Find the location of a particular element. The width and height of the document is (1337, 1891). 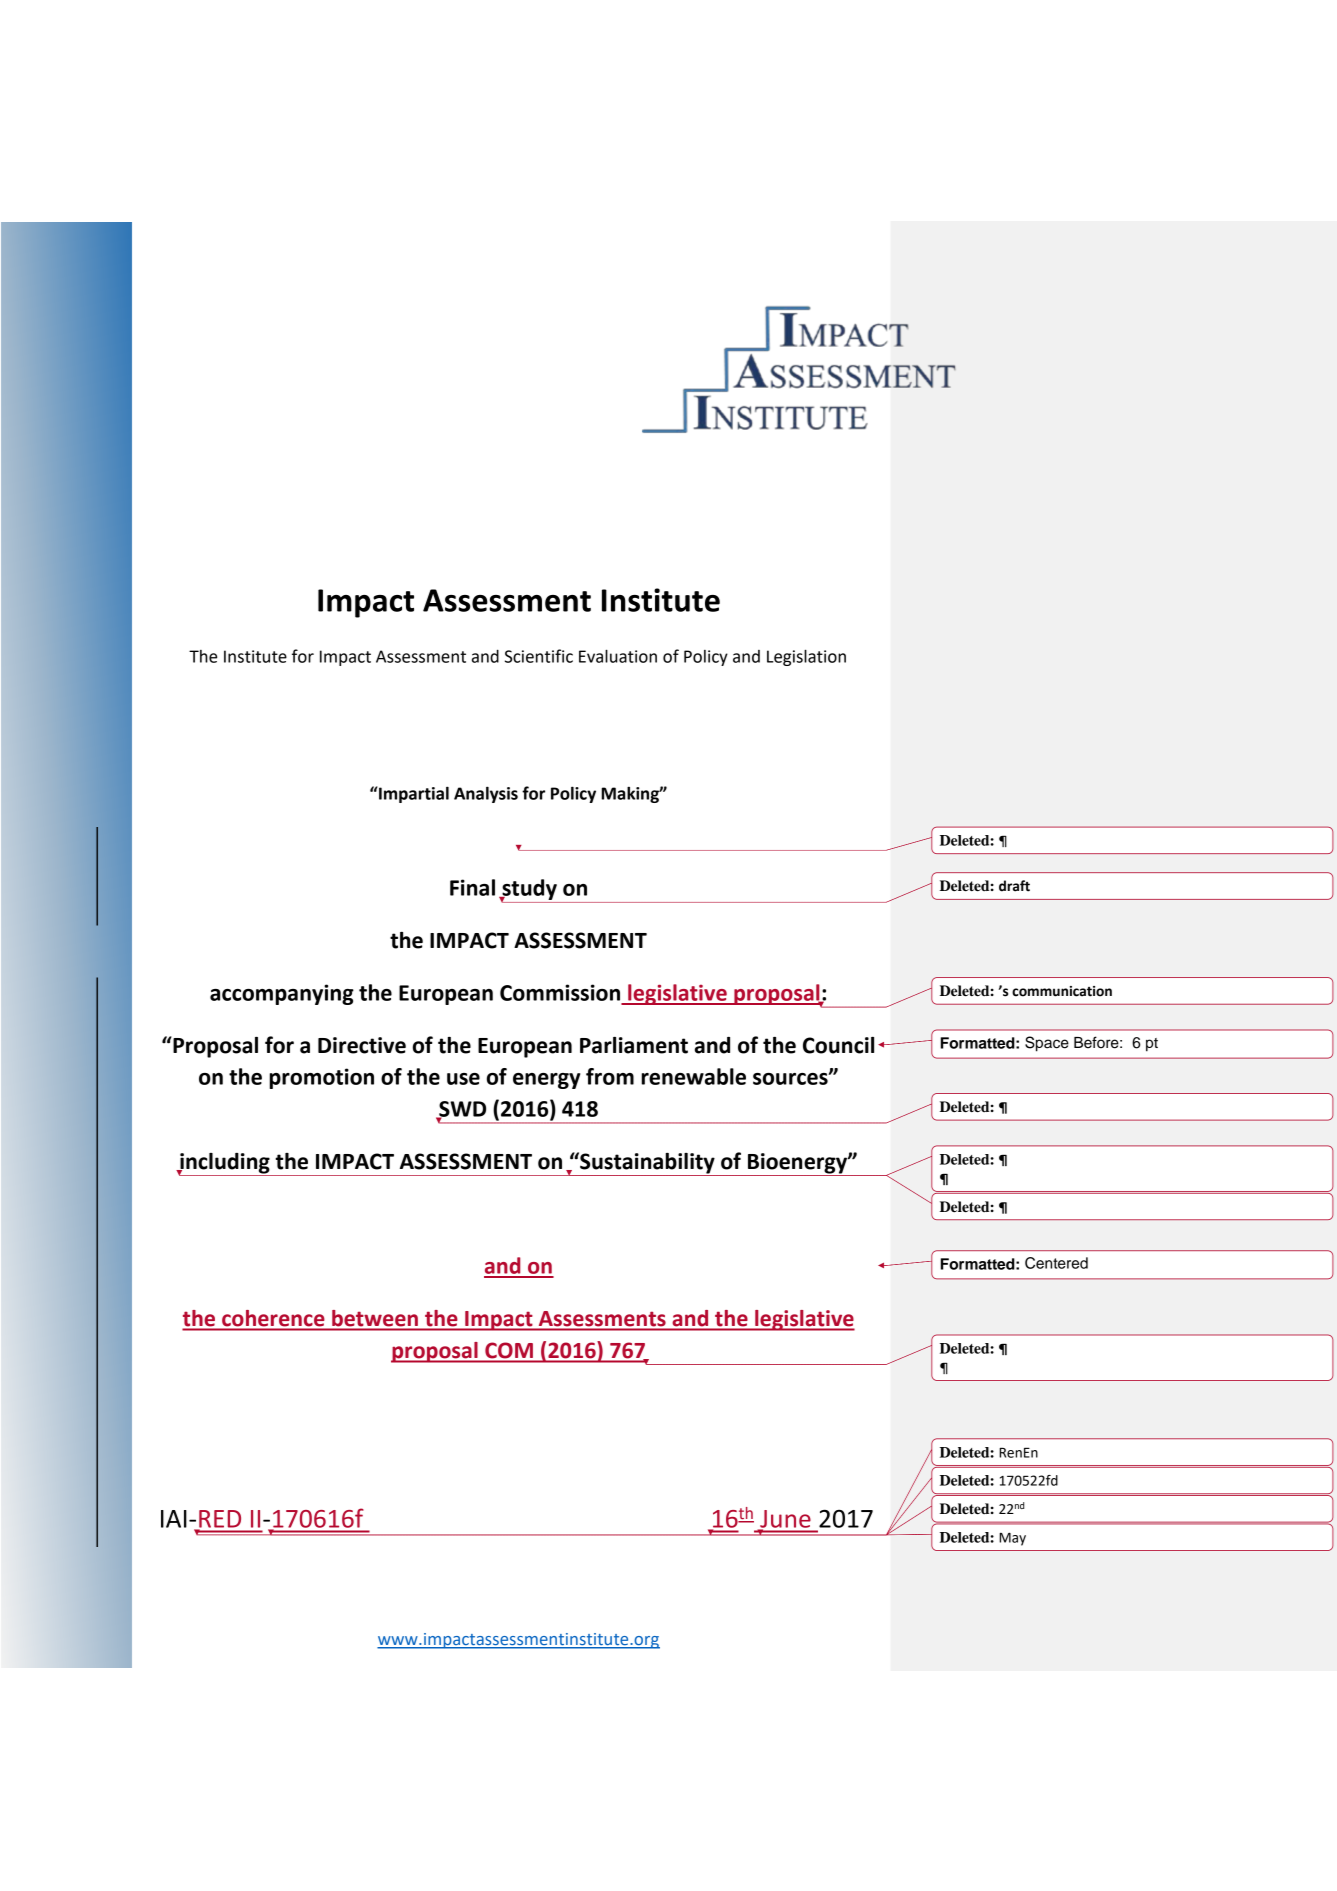

between is located at coordinates (375, 1318).
